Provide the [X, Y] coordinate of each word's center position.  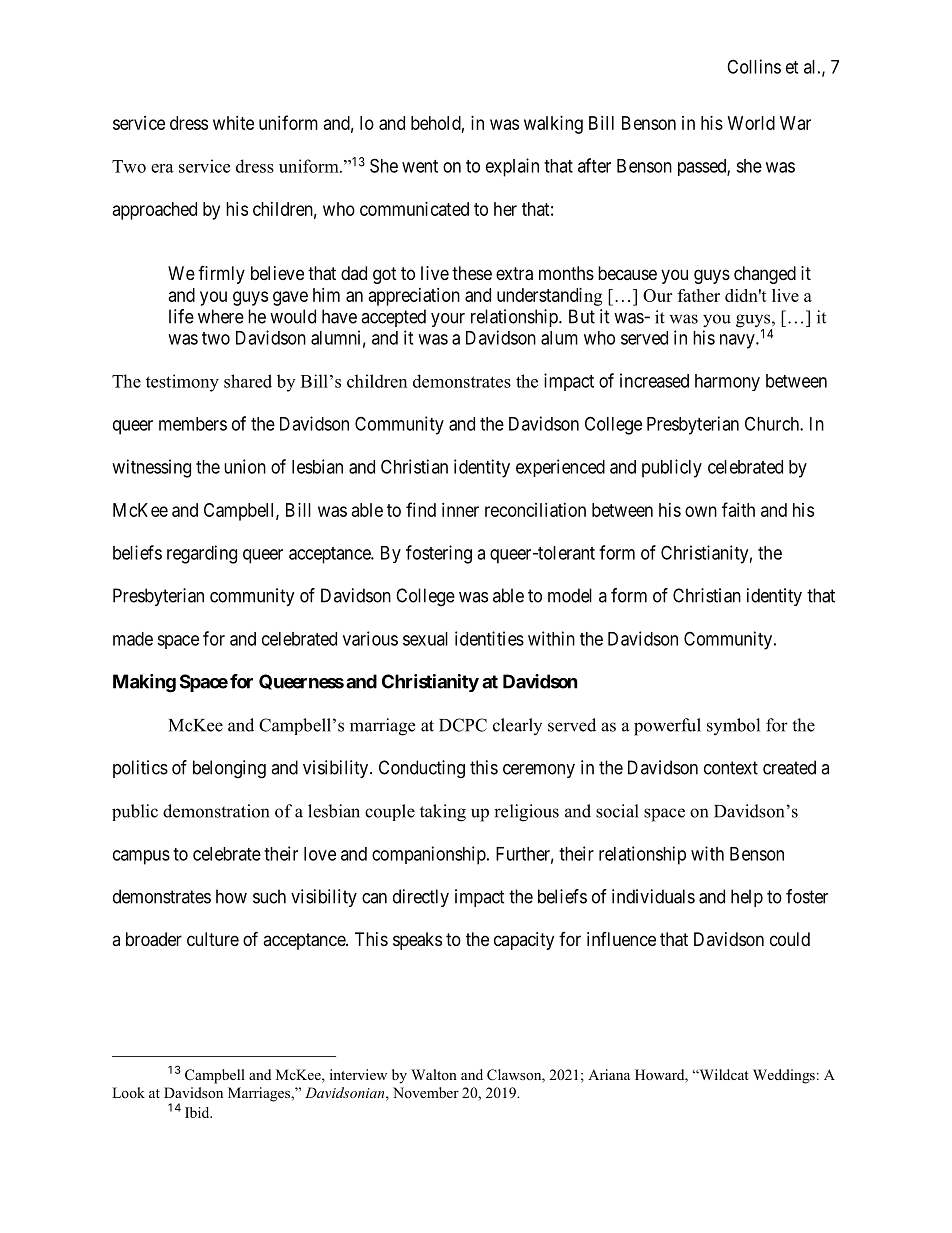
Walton [434, 1074]
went [420, 166]
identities [489, 638]
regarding [202, 554]
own [701, 511]
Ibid [198, 1112]
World [751, 123]
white [233, 123]
